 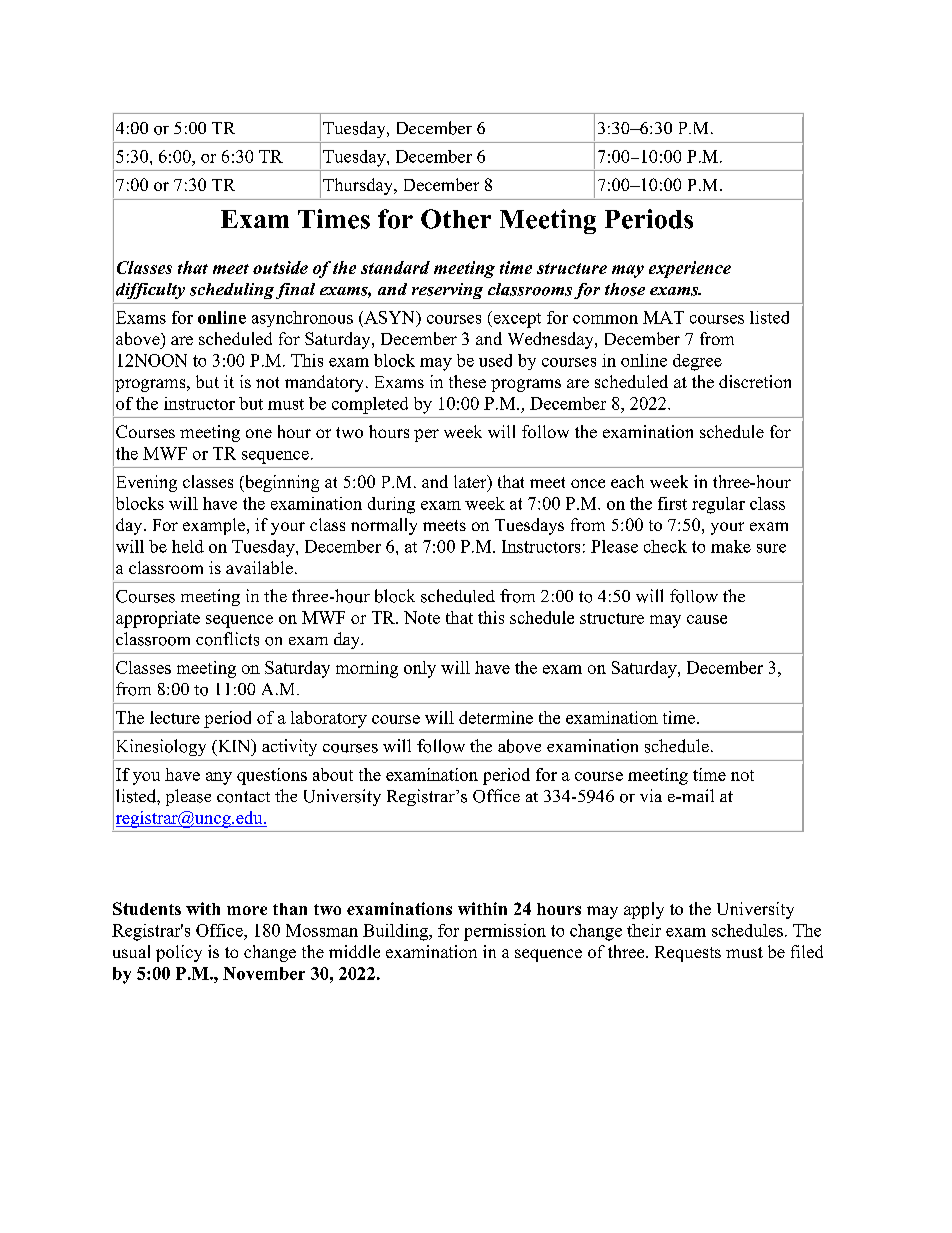 I want to click on experience, so click(x=690, y=269).
